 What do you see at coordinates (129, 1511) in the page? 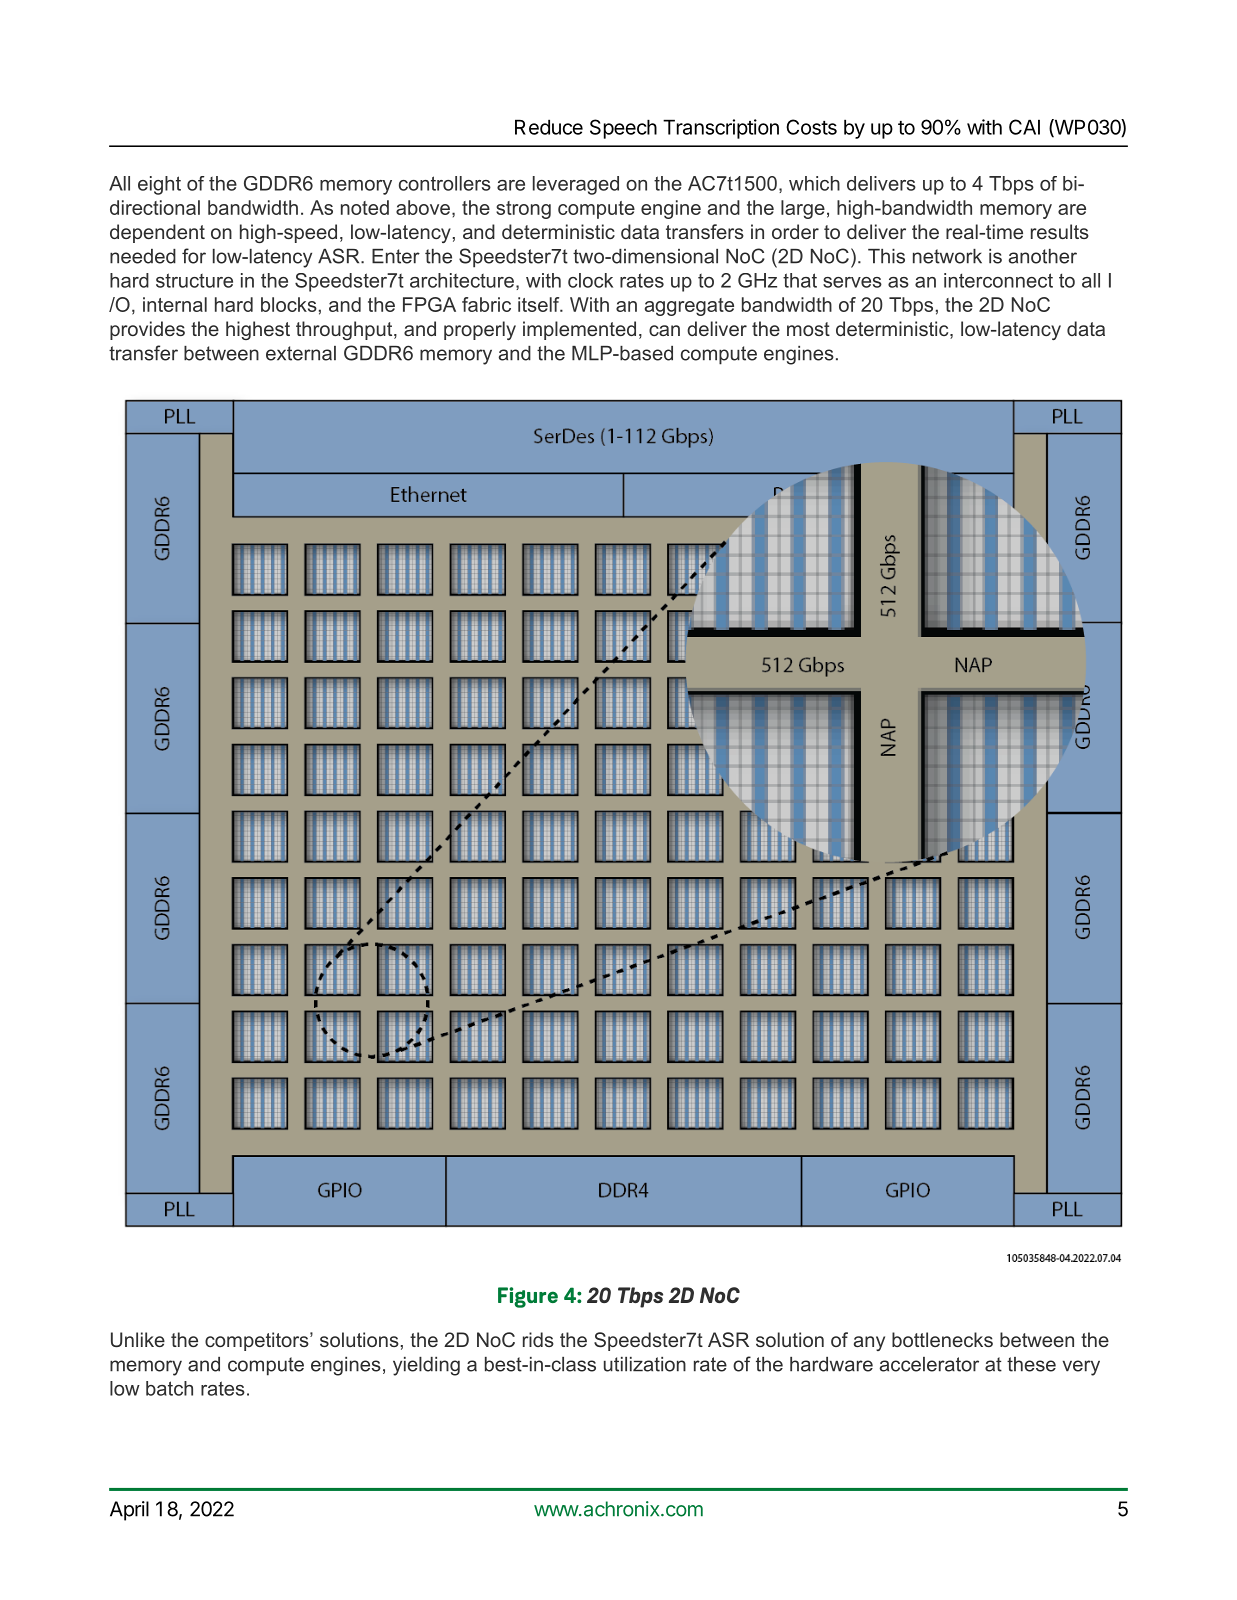
I see `April` at bounding box center [129, 1511].
